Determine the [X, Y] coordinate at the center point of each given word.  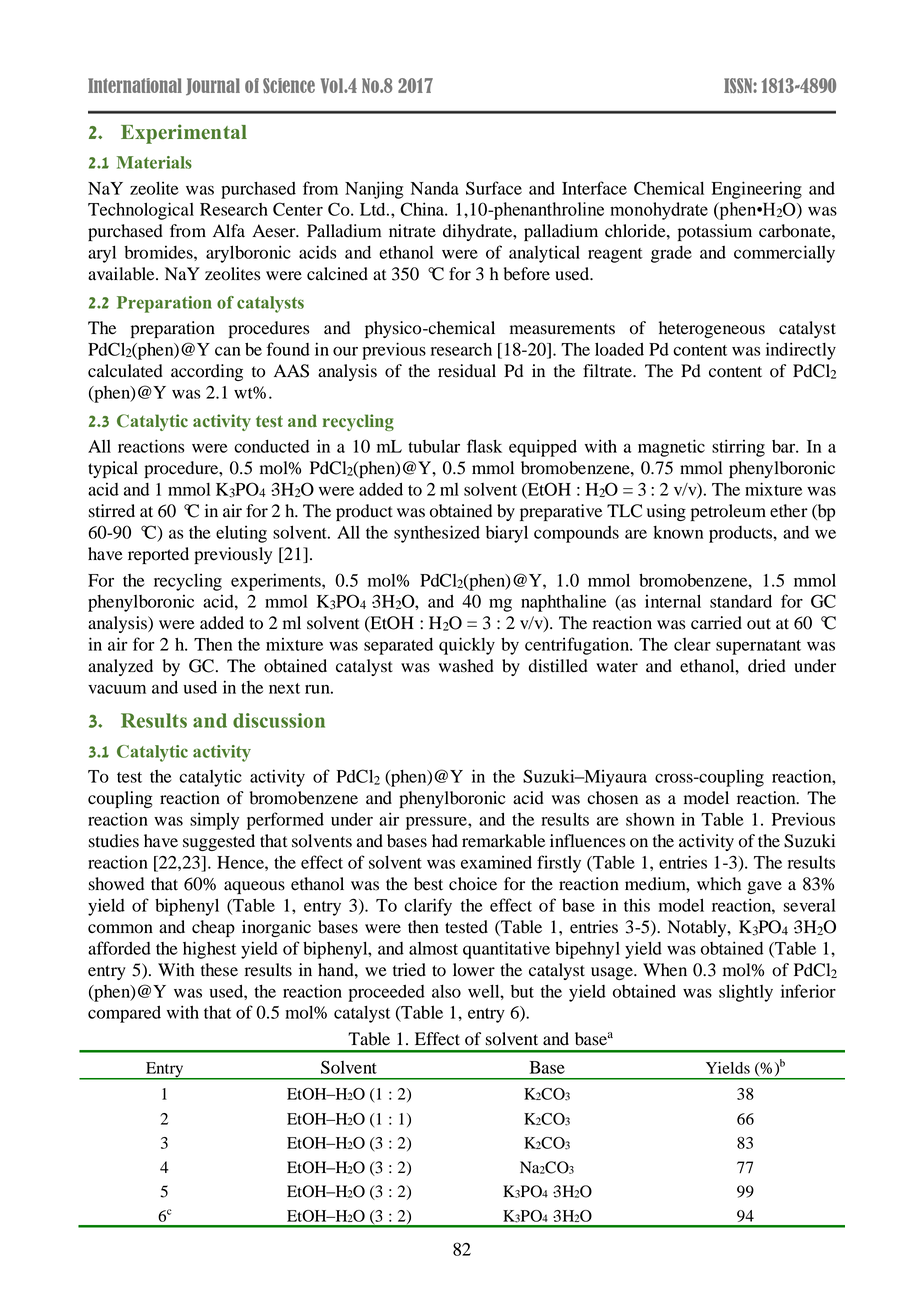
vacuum [117, 689]
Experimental [184, 134]
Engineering [757, 190]
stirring [738, 448]
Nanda [435, 188]
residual [467, 371]
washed [466, 666]
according [207, 372]
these [219, 970]
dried [767, 666]
